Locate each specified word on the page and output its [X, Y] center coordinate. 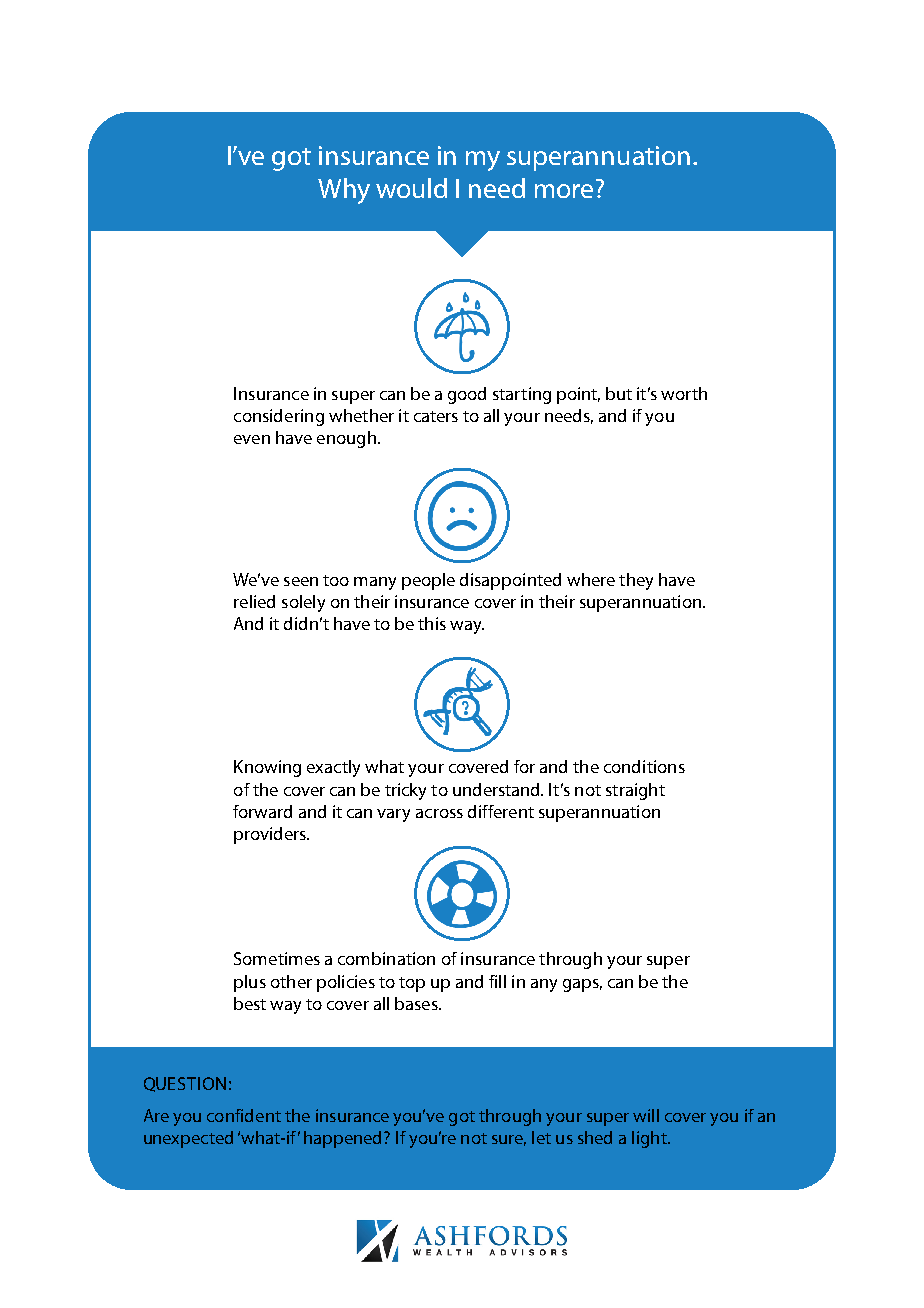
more [564, 191]
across [439, 813]
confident [244, 1115]
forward [262, 811]
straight [635, 791]
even [252, 439]
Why [344, 191]
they [636, 581]
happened [344, 1139]
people [428, 581]
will [646, 1115]
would [411, 188]
